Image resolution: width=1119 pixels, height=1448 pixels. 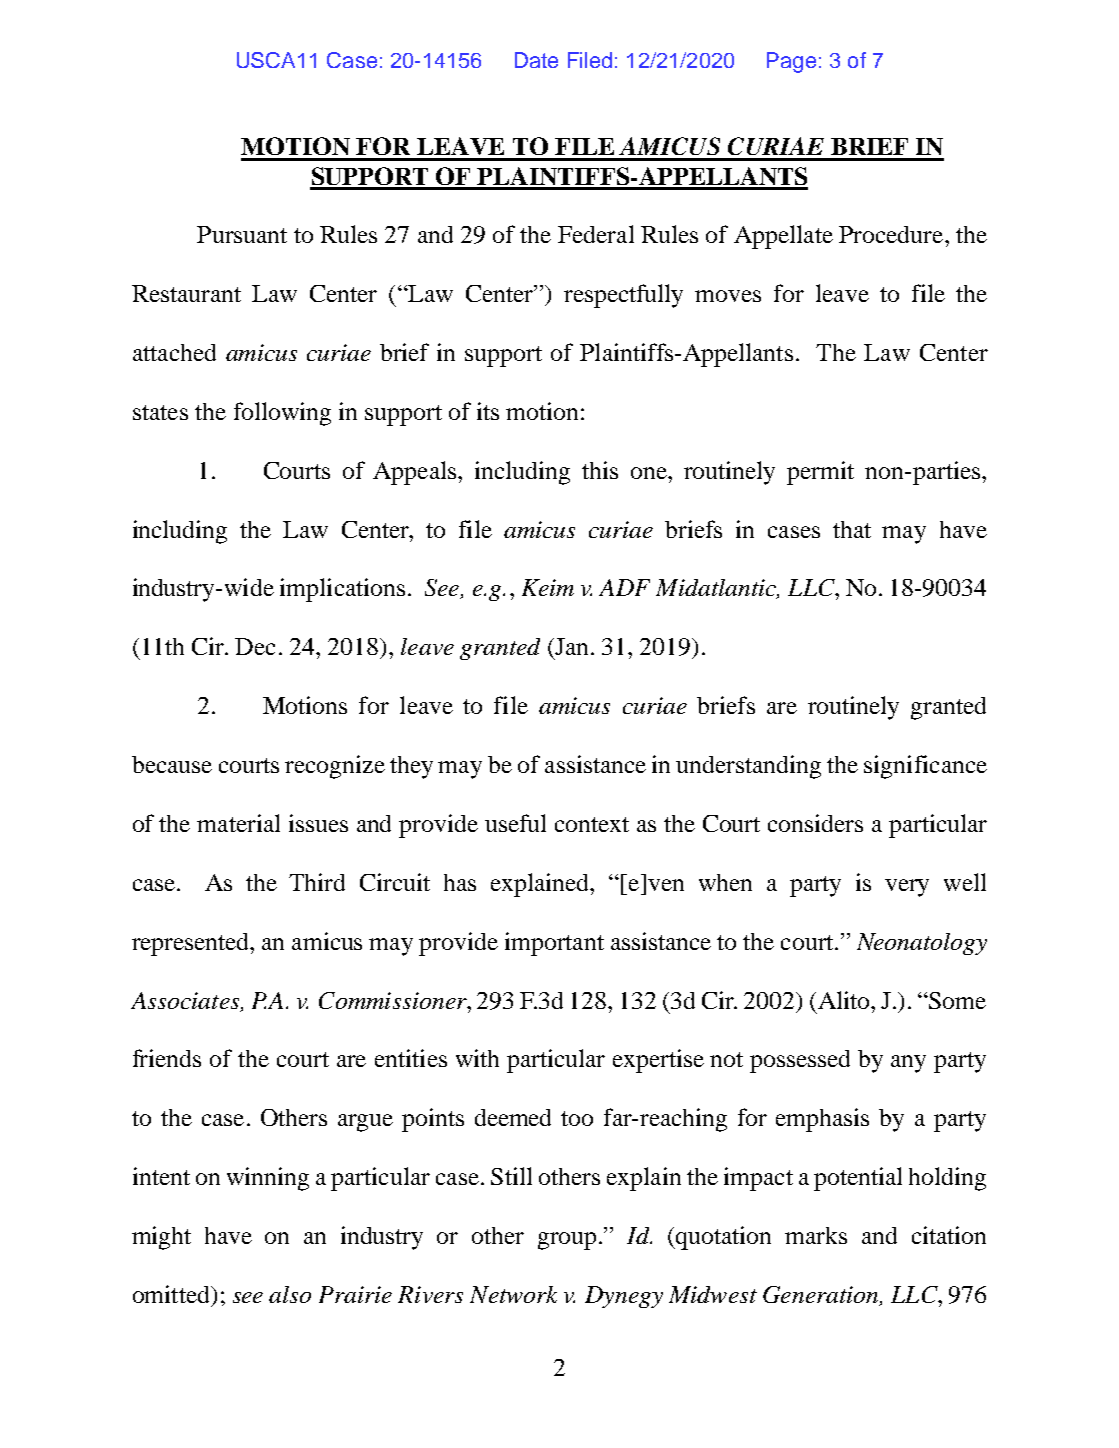 I want to click on permit, so click(x=820, y=473).
